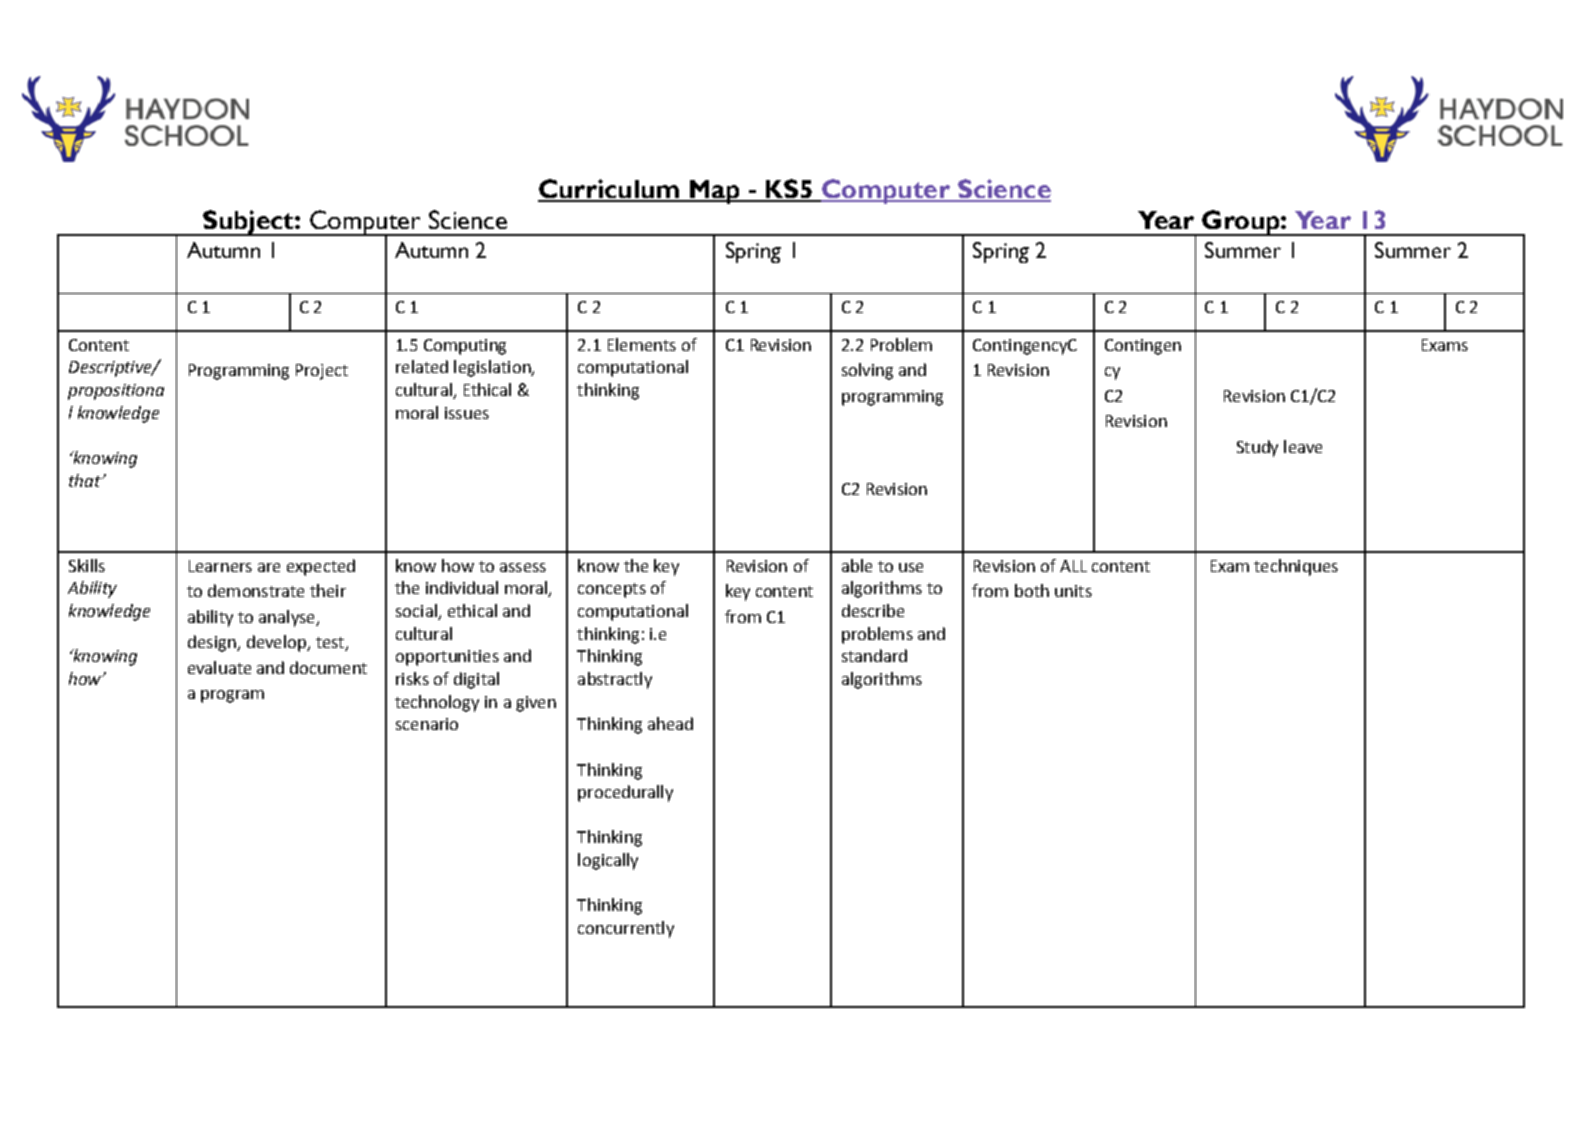  Describe the element at coordinates (219, 667) in the document. I see `evaluate` at that location.
